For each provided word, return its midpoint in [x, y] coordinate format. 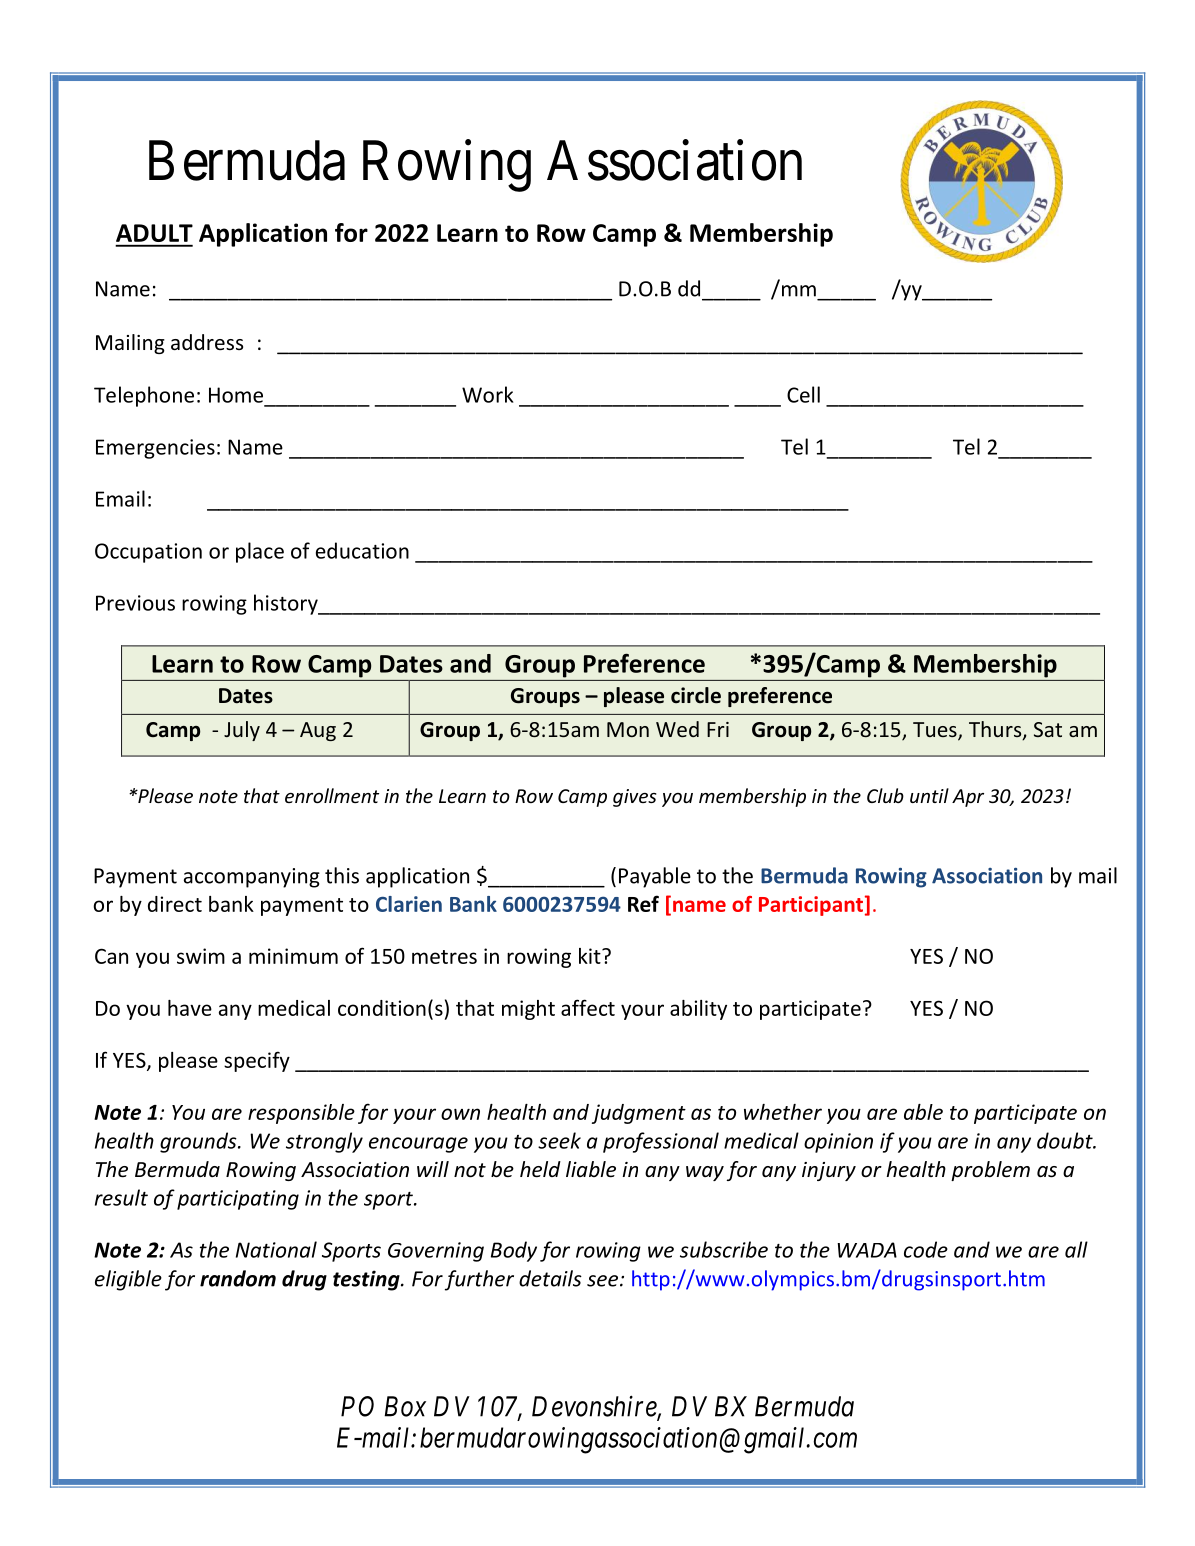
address [207, 342]
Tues [936, 731]
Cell [803, 394]
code [926, 1249]
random [238, 1278]
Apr [968, 798]
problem [990, 1171]
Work [488, 394]
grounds [199, 1142]
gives [635, 798]
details [550, 1278]
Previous [135, 603]
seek [559, 1140]
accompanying [252, 878]
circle [696, 695]
